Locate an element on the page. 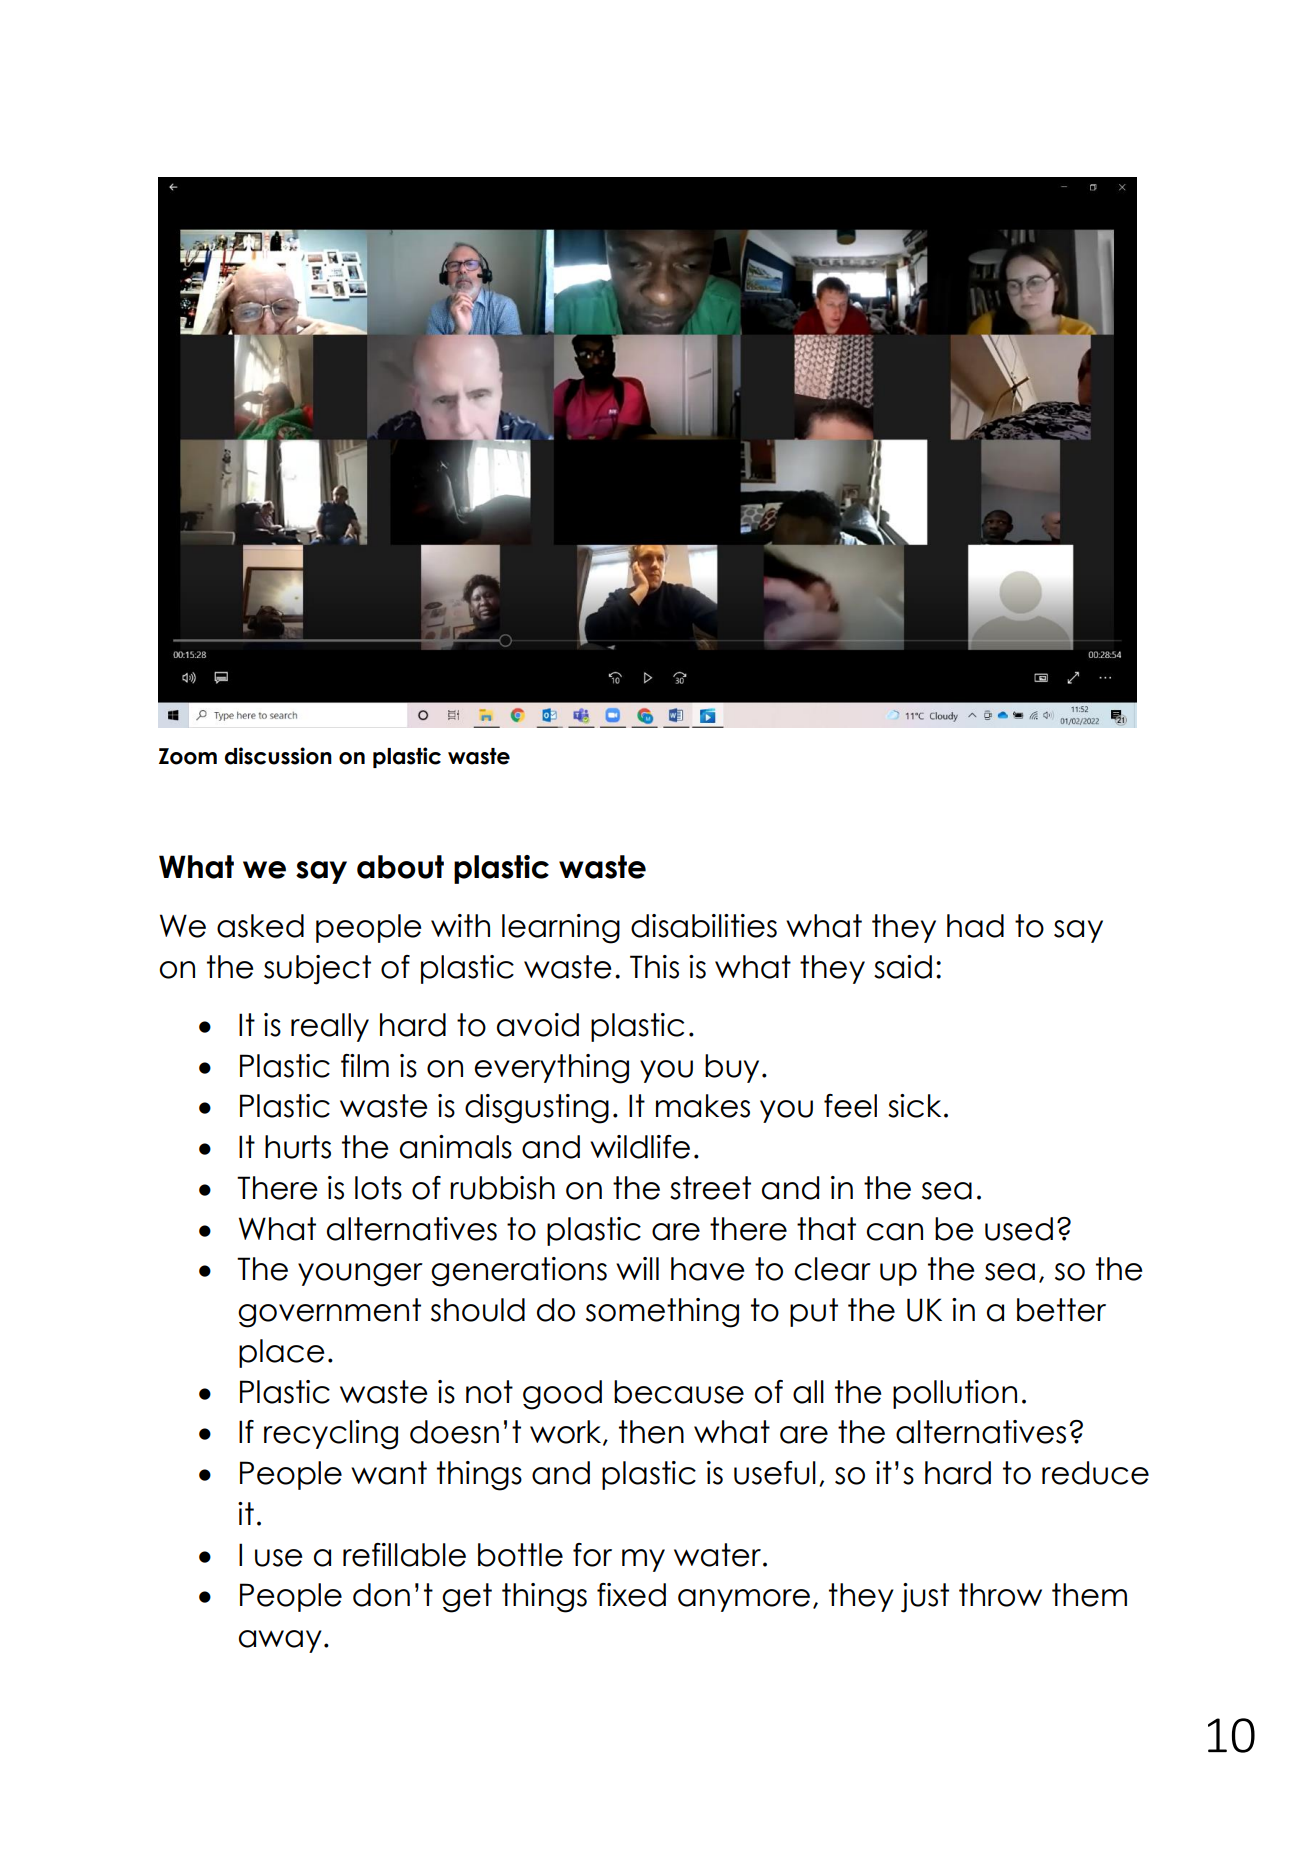  buy is located at coordinates (732, 1068).
